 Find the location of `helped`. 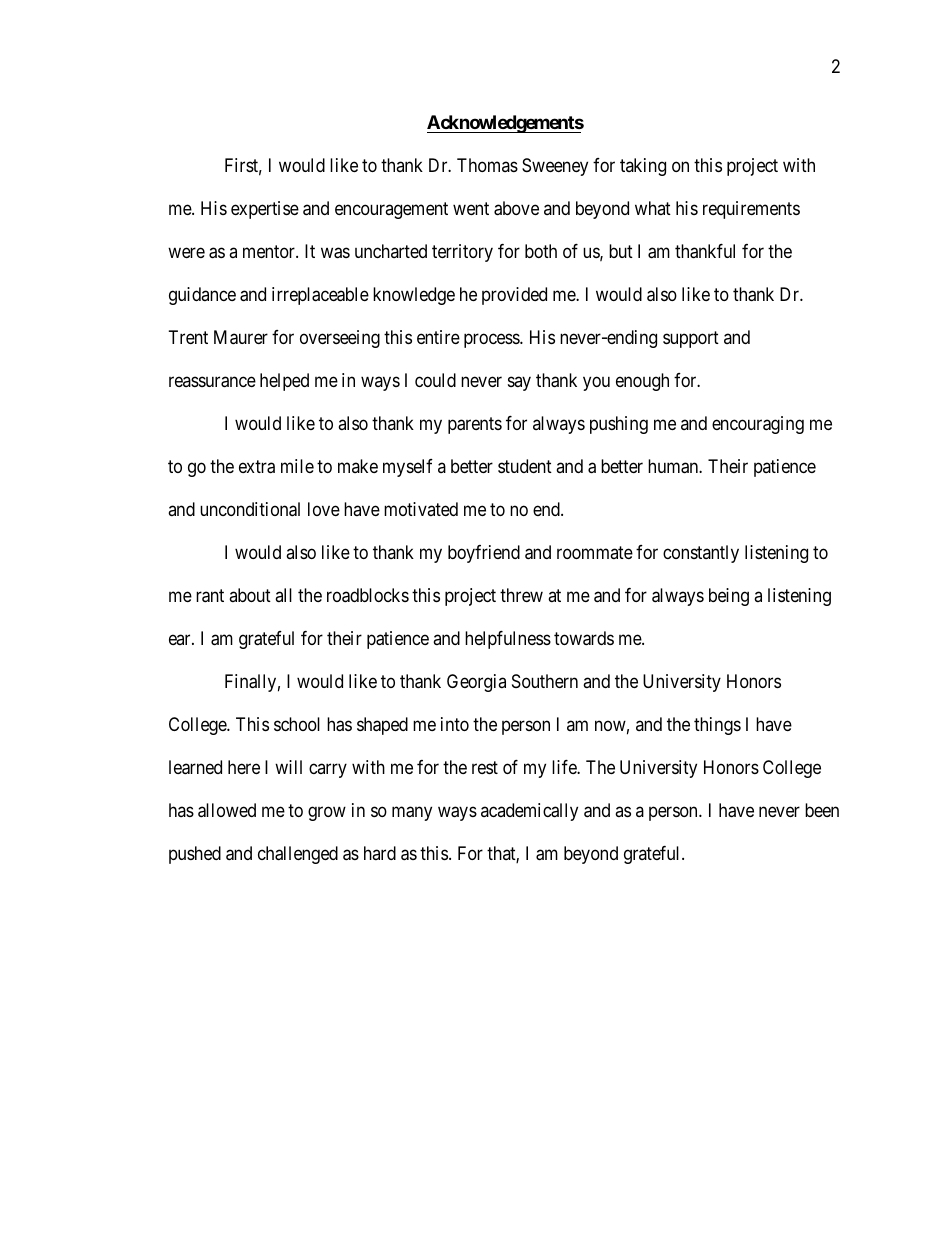

helped is located at coordinates (284, 382).
